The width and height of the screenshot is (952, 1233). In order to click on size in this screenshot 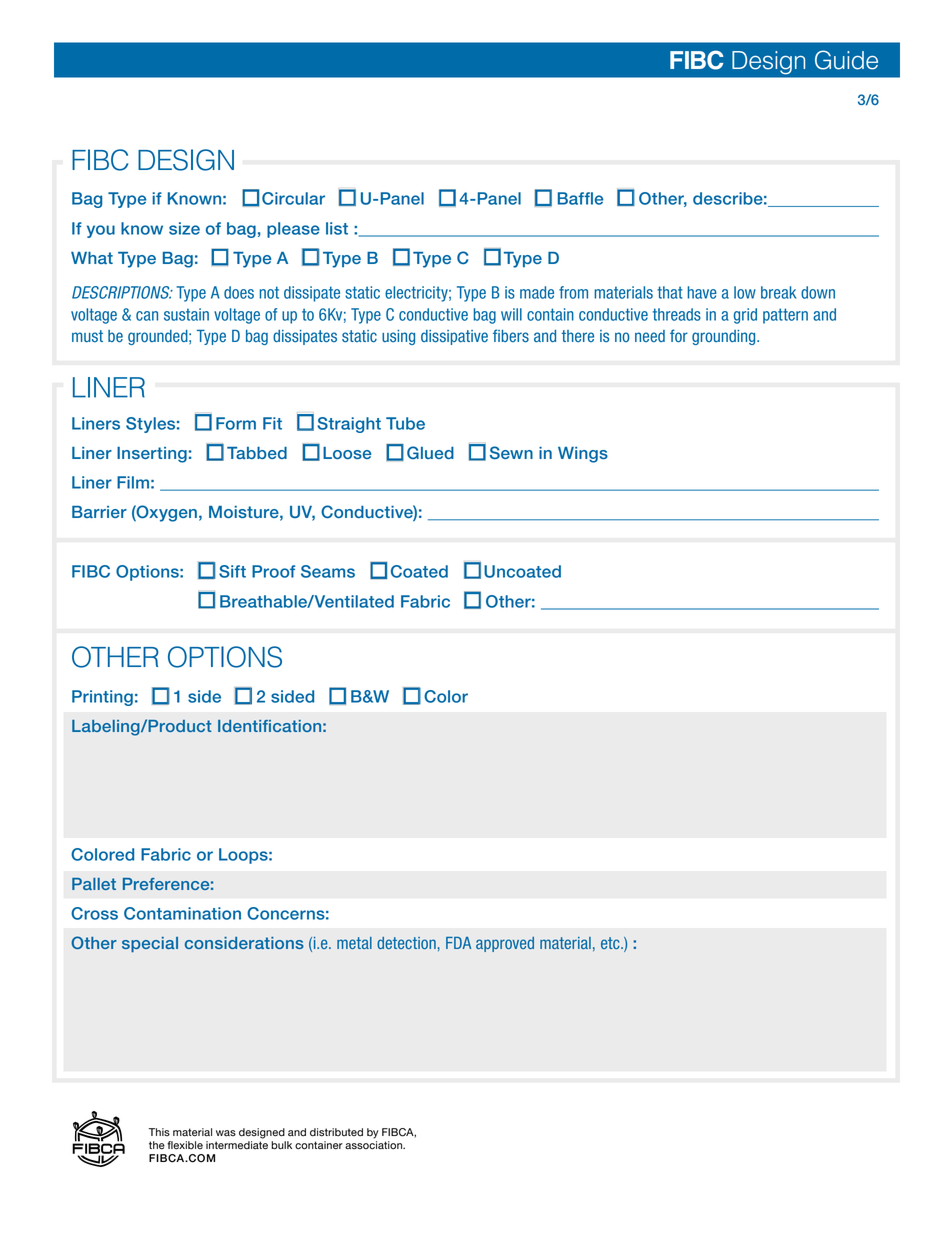, I will do `click(184, 228)`.
